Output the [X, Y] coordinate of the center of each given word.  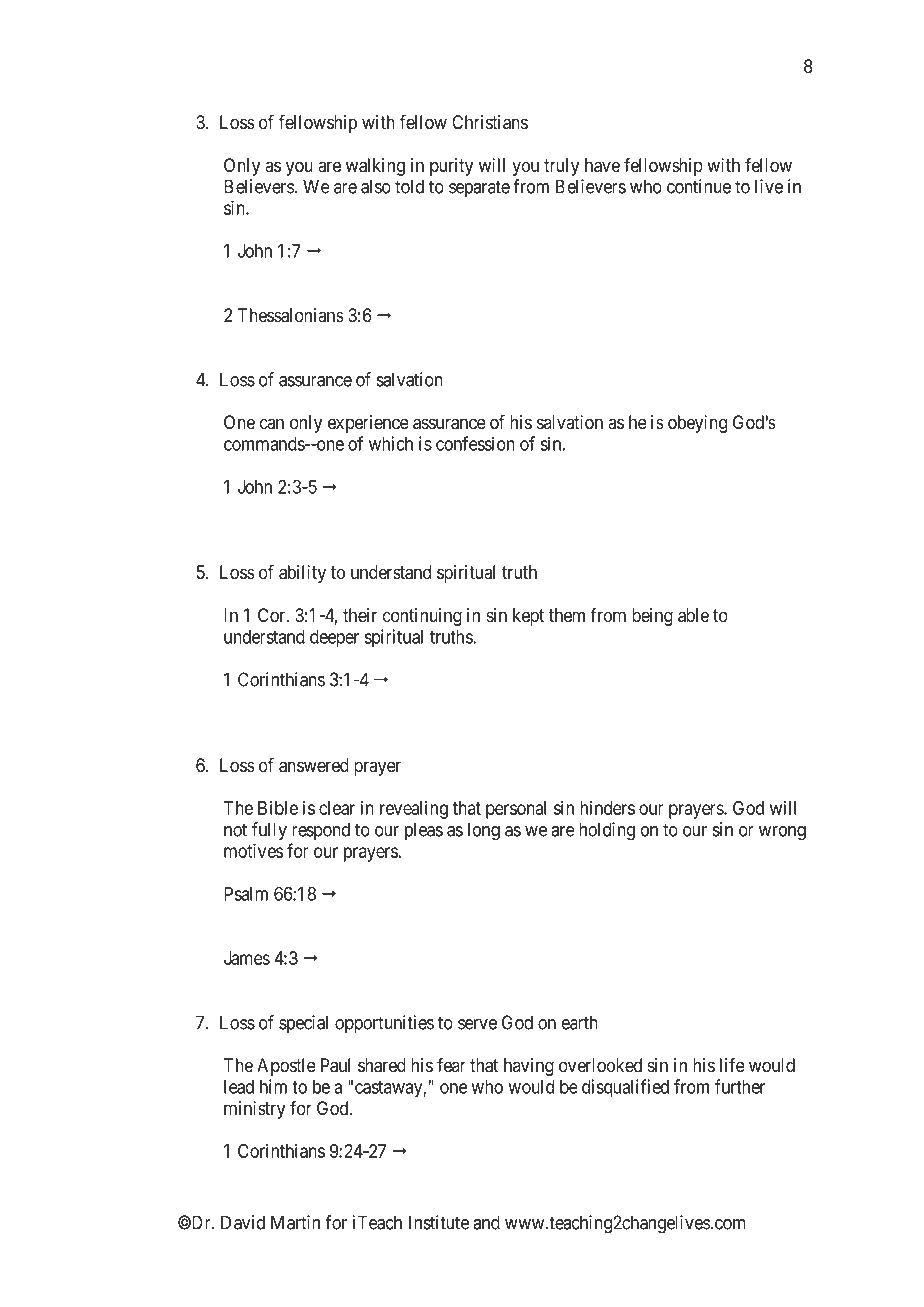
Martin [295, 1222]
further [740, 1086]
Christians [490, 122]
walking [375, 167]
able [693, 615]
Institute [439, 1222]
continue [699, 186]
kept [528, 617]
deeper [334, 639]
